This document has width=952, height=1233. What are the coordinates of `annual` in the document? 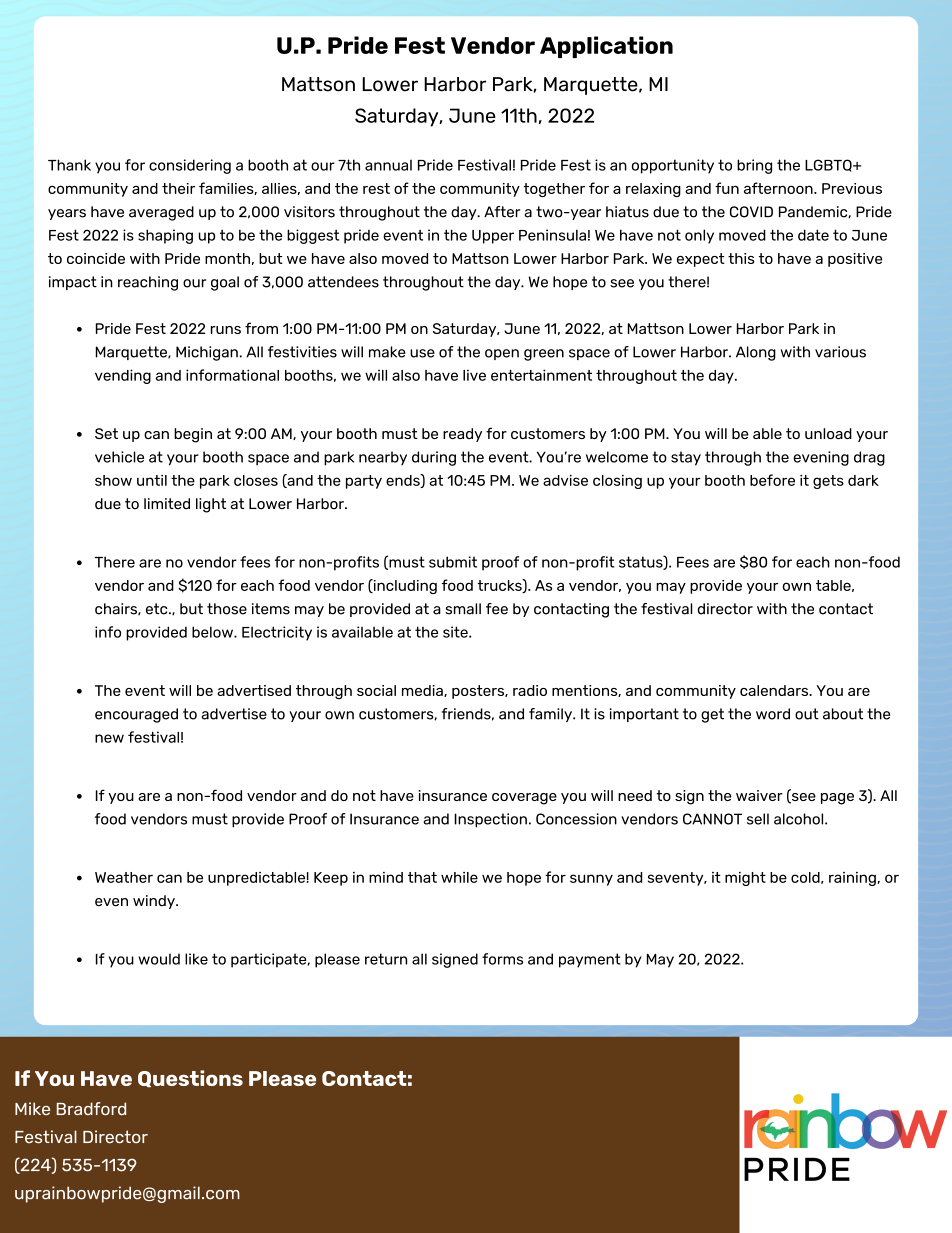 It's located at (388, 165).
